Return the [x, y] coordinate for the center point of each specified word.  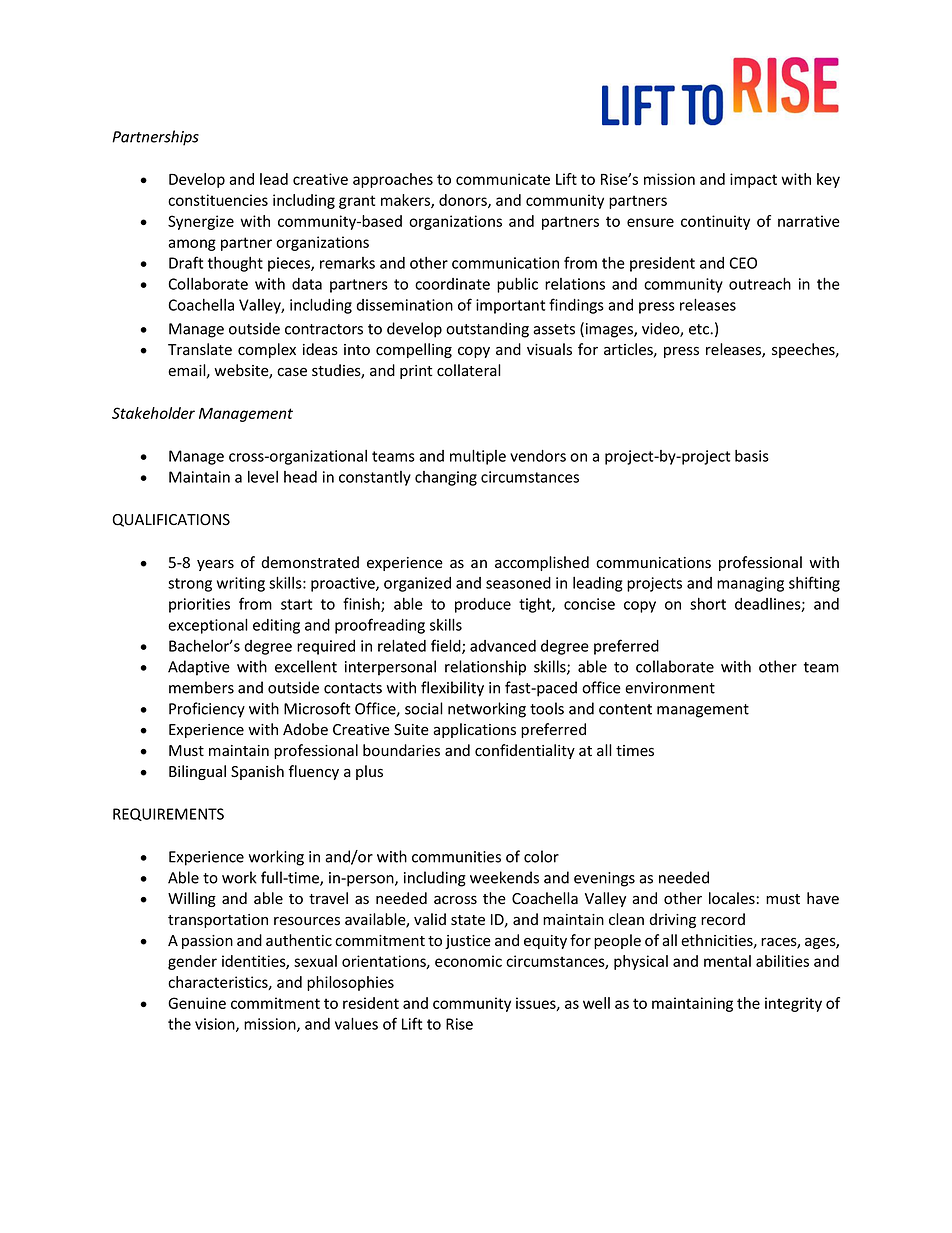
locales [732, 898]
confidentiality [525, 751]
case [292, 372]
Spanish [257, 772]
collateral [469, 370]
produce [483, 605]
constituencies [218, 200]
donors [464, 201]
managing [750, 584]
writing [241, 584]
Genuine [197, 1003]
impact [753, 180]
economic [468, 961]
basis [752, 456]
